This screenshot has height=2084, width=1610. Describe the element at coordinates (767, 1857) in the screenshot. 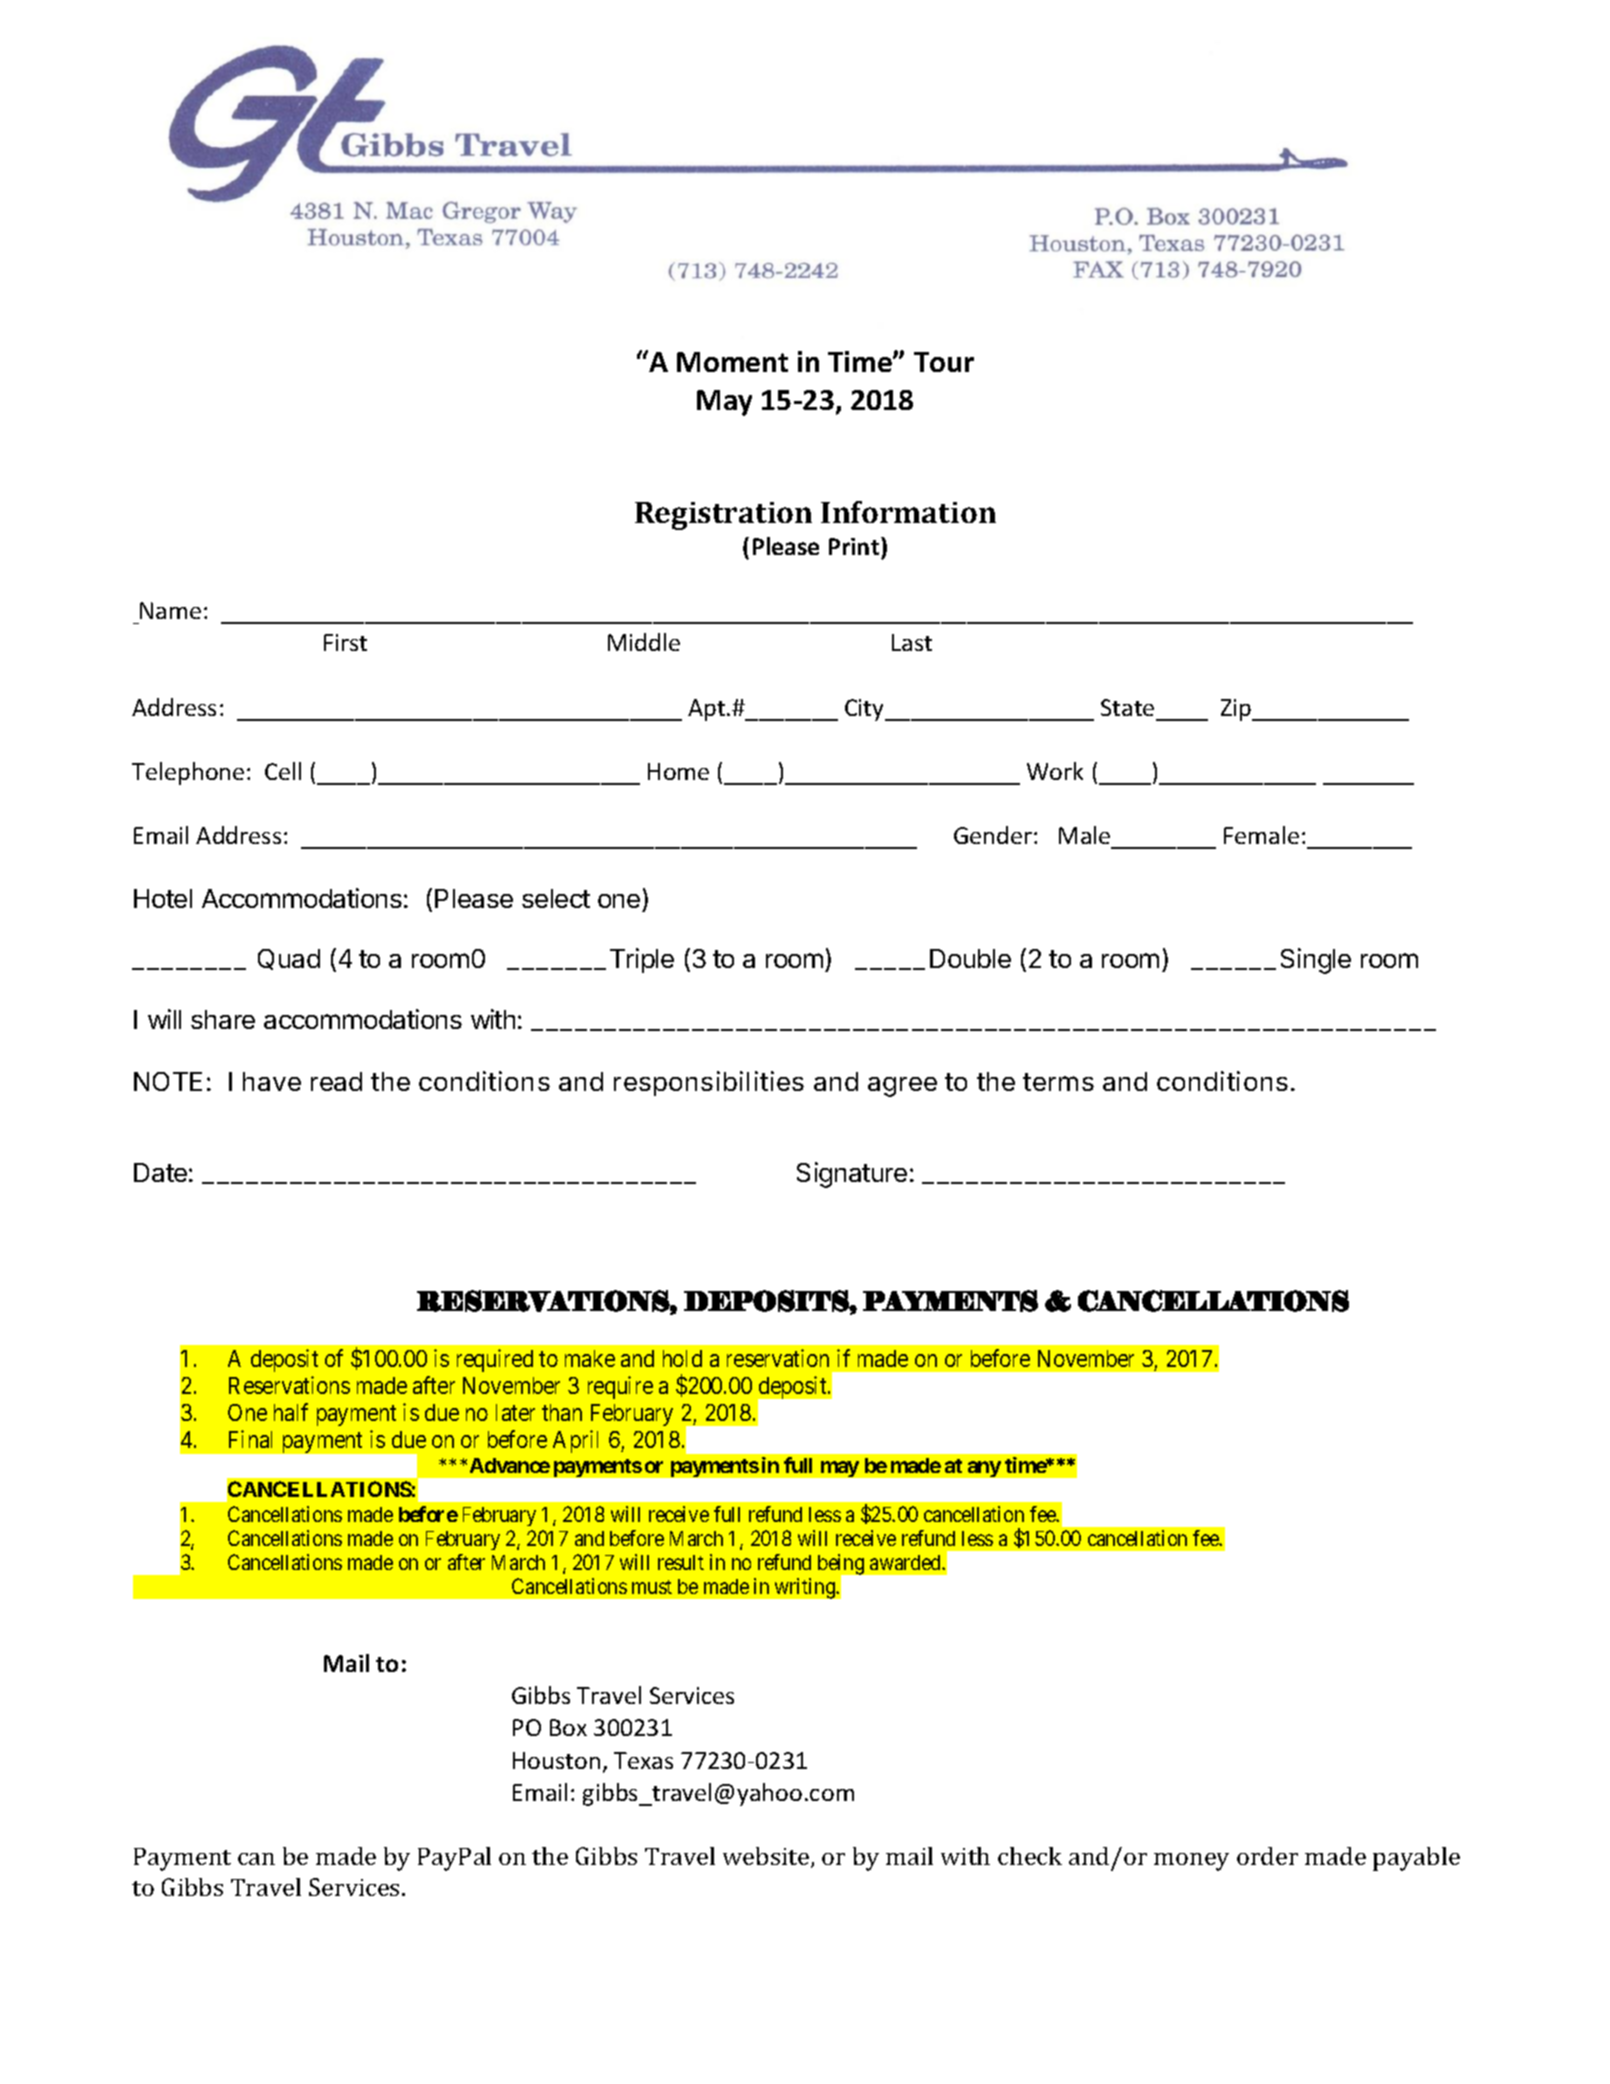

I see `website` at that location.
